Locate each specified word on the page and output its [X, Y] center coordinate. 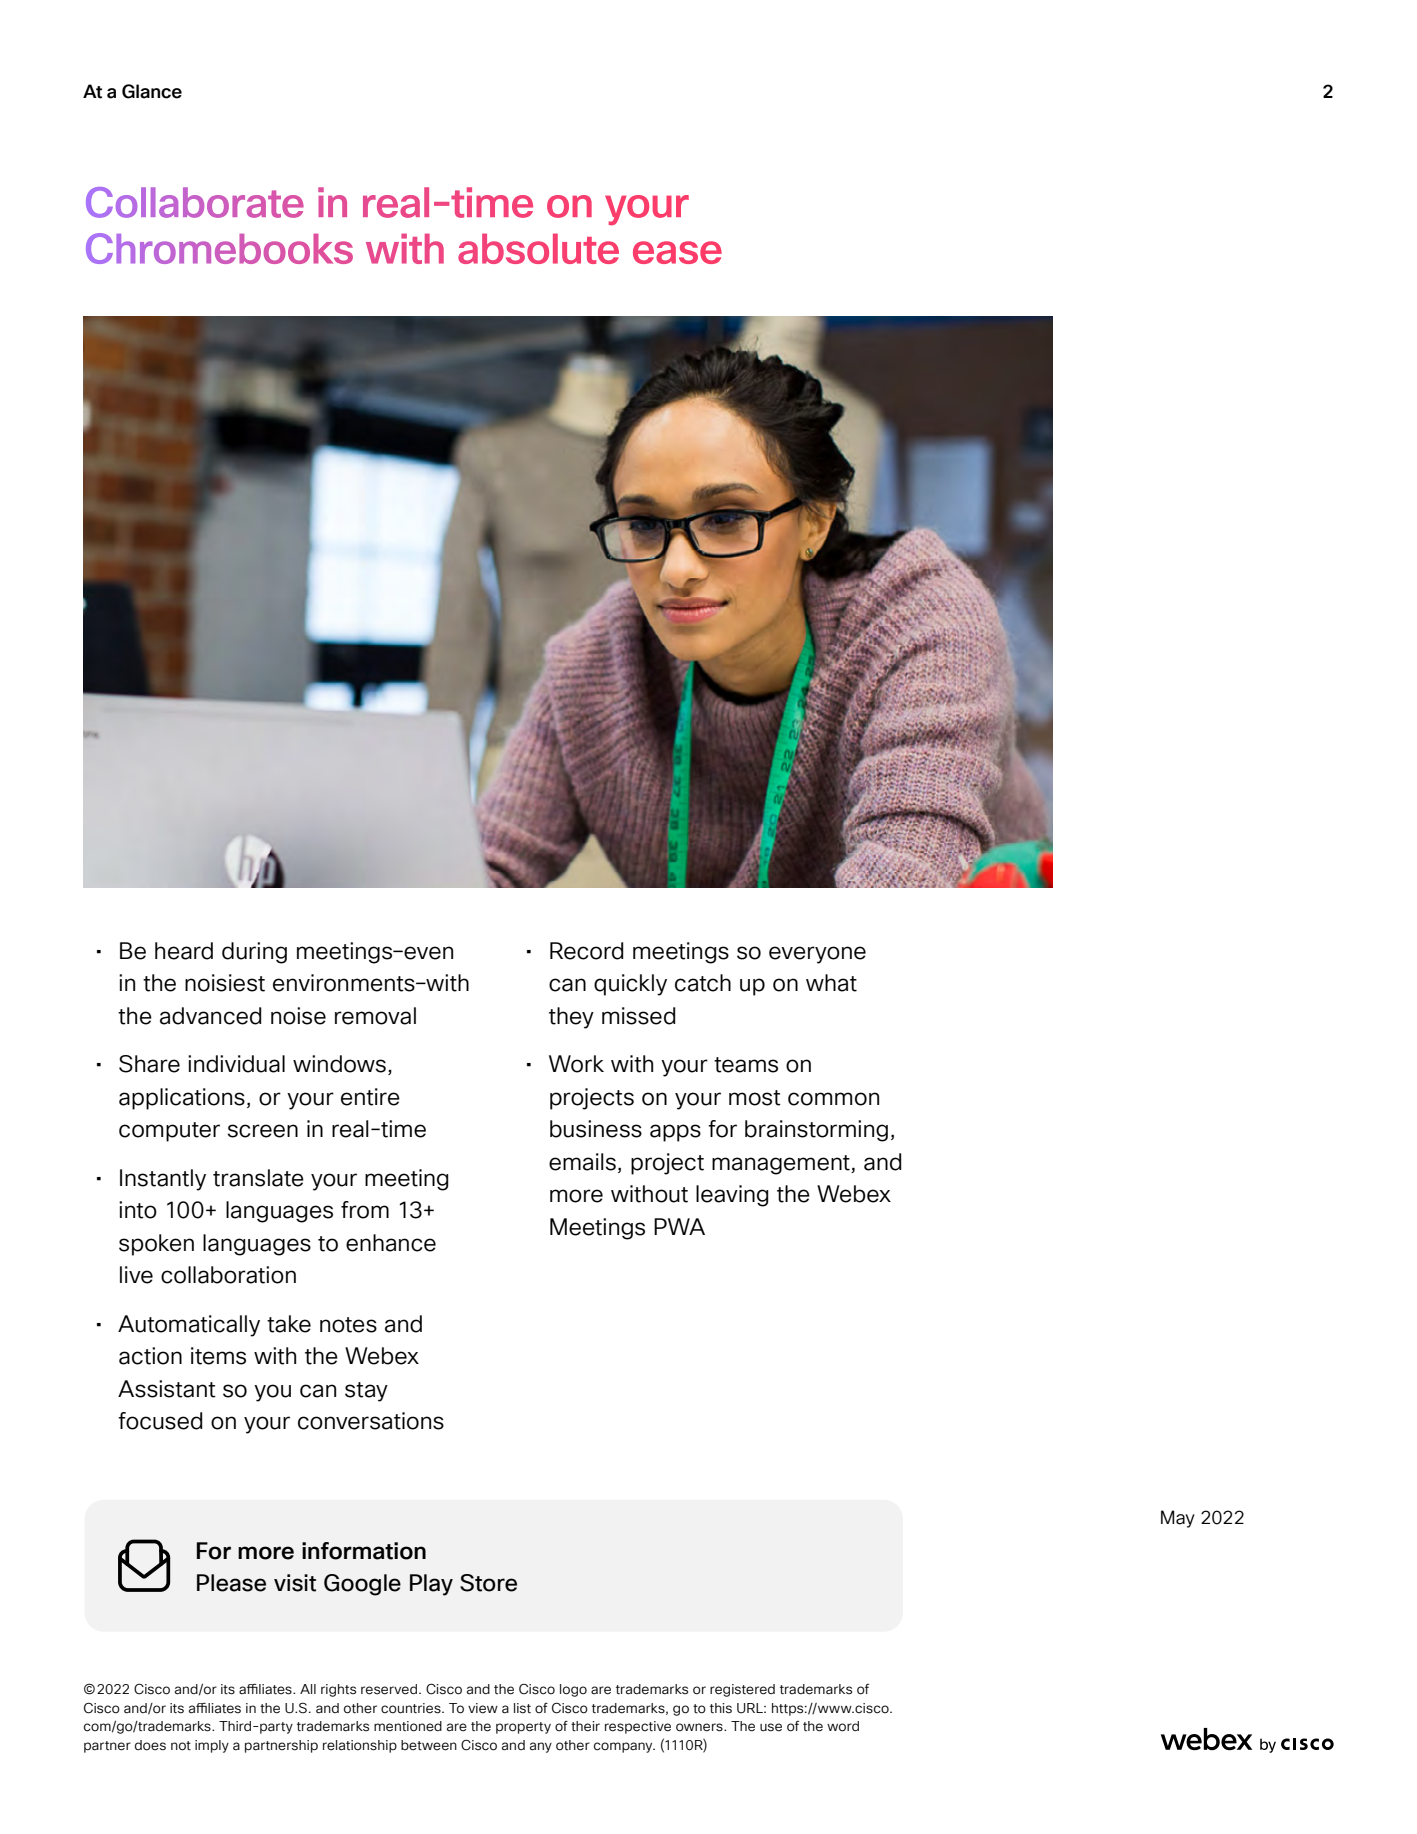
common [833, 1099]
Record [586, 951]
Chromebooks [219, 248]
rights [338, 1690]
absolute [538, 248]
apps [675, 1133]
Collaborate [195, 202]
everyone [817, 955]
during [254, 953]
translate [258, 1178]
